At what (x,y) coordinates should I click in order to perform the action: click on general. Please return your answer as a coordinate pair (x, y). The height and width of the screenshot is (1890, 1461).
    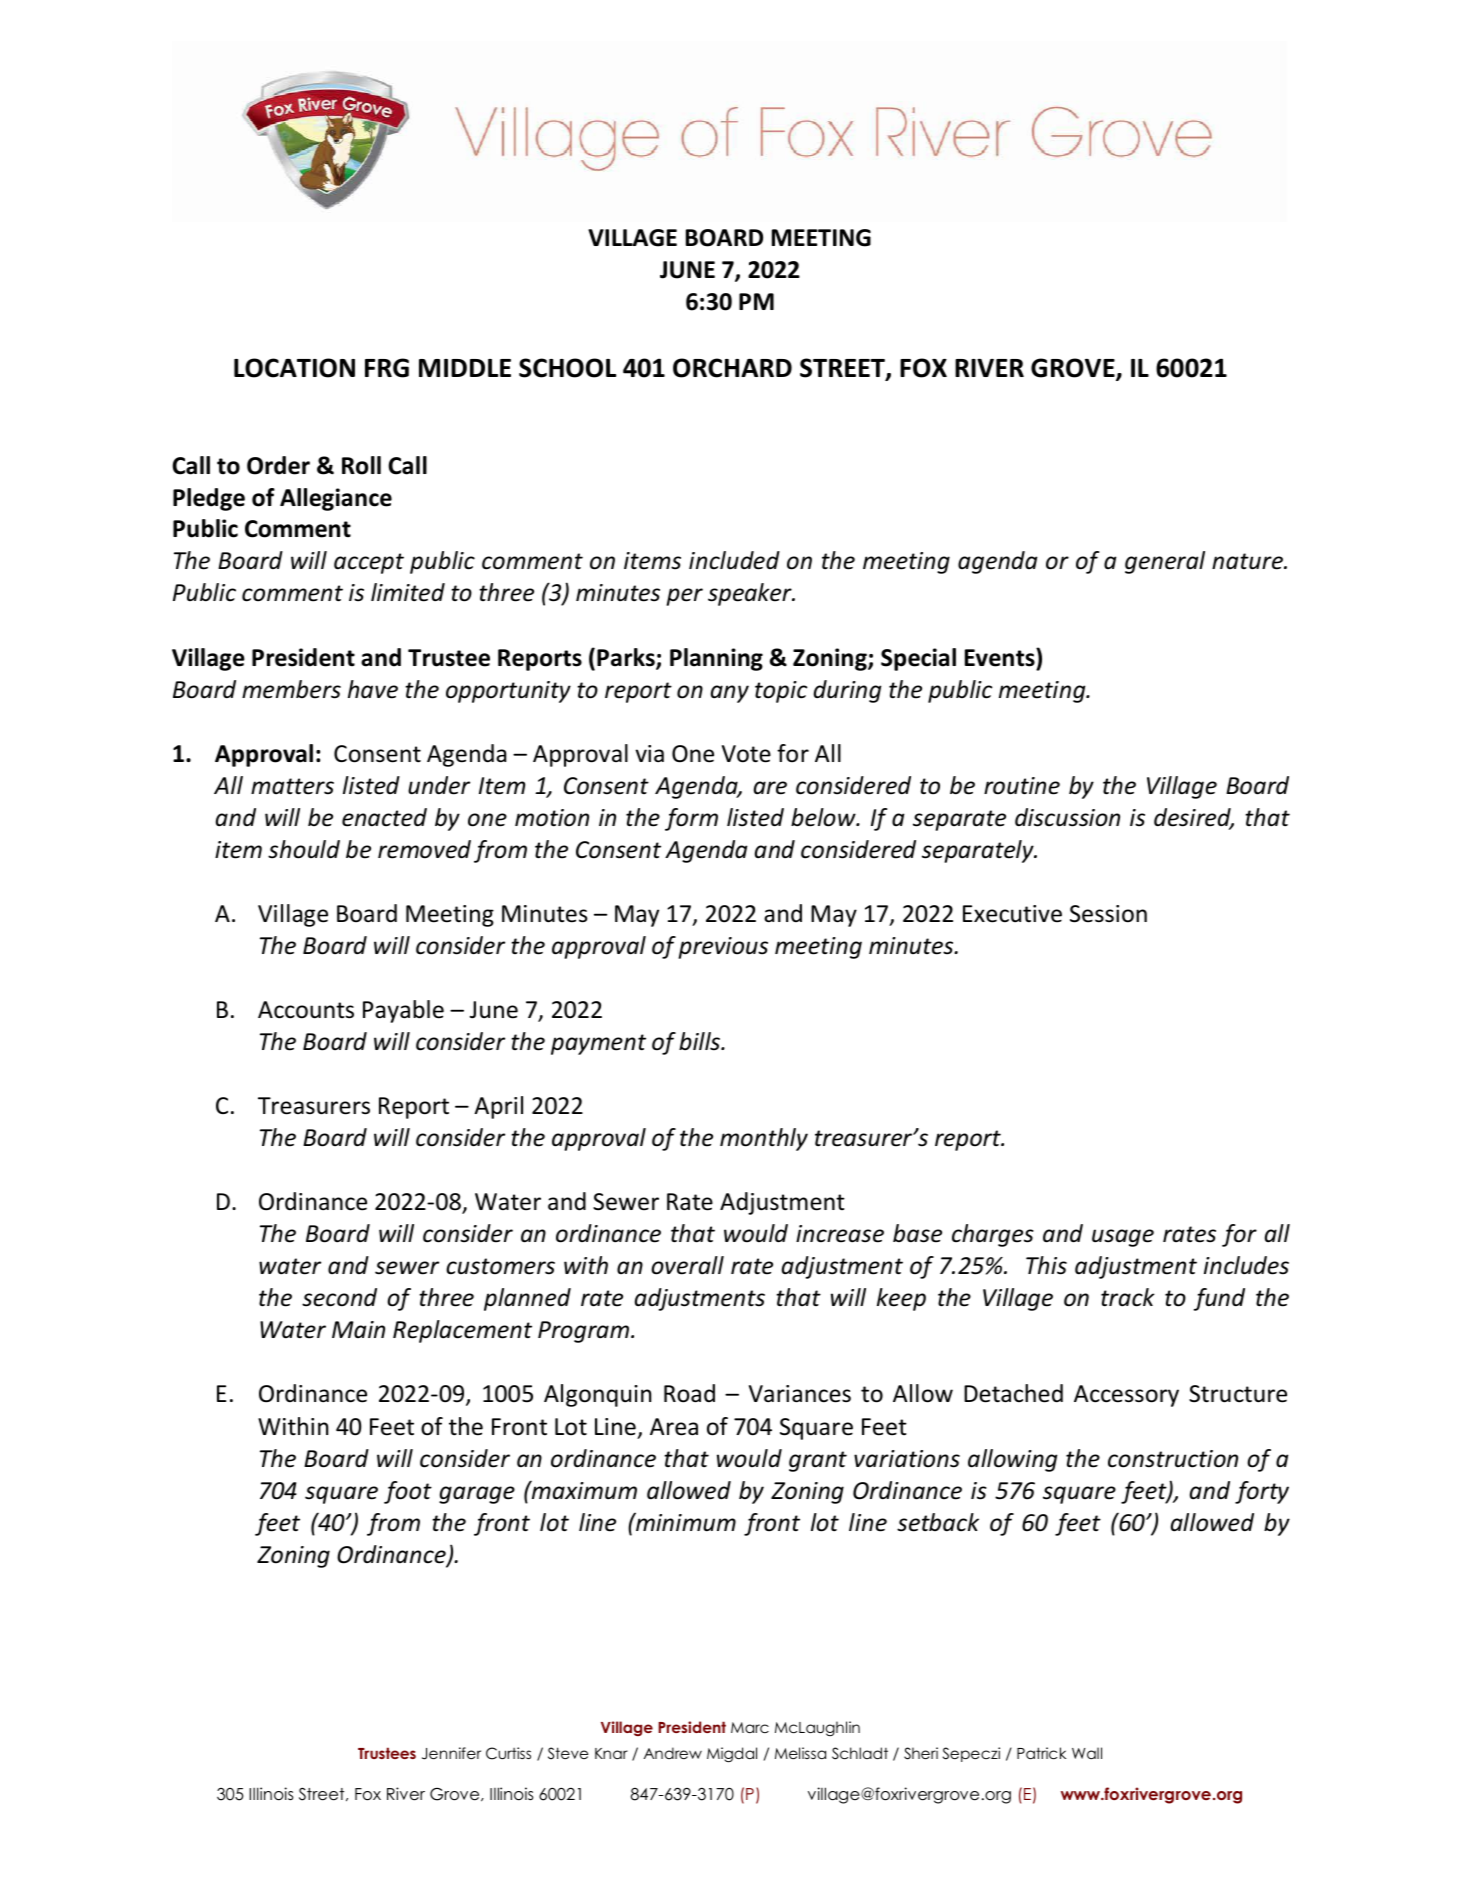
    Looking at the image, I should click on (1165, 562).
